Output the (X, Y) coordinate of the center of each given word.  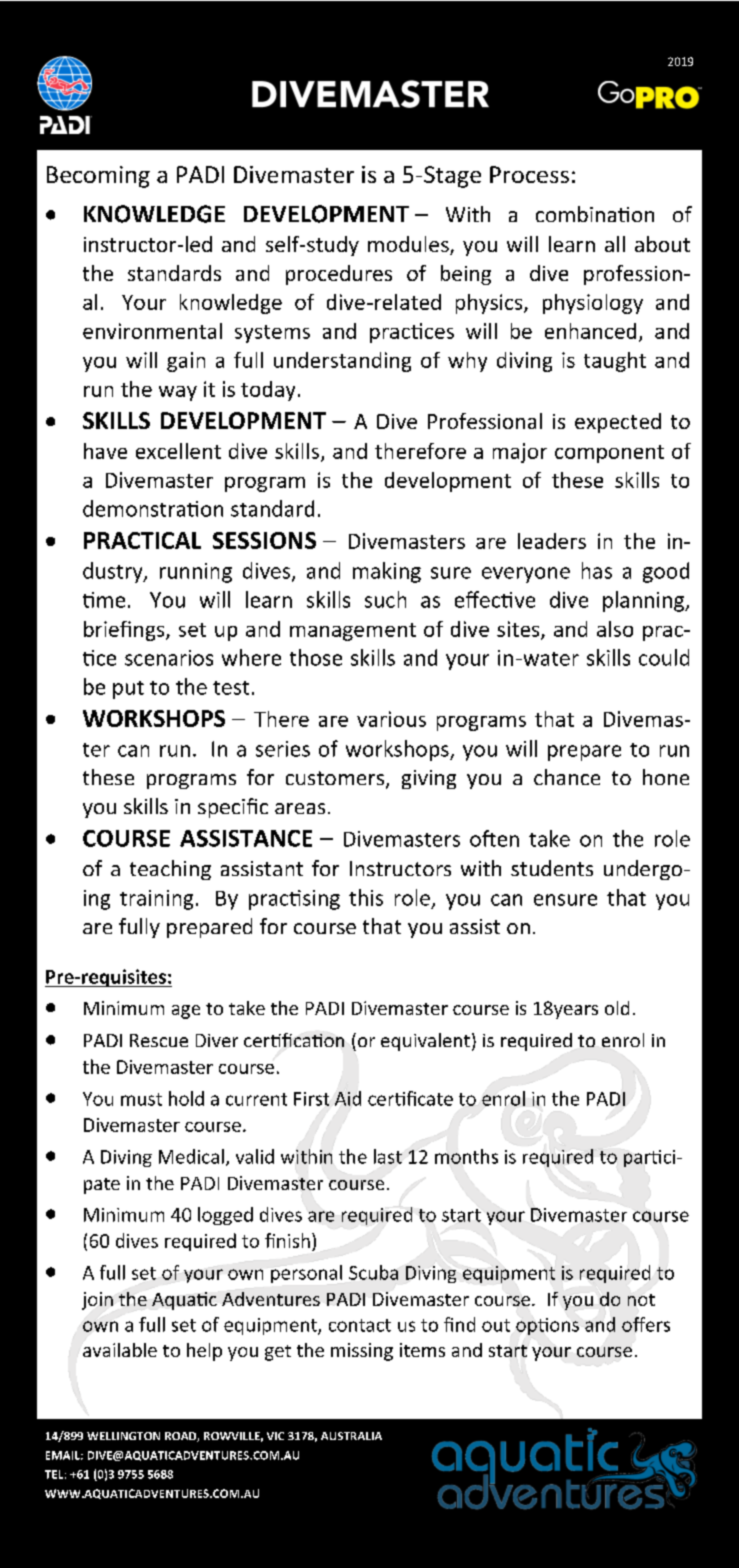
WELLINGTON (123, 1436)
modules (409, 245)
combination (595, 214)
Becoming (98, 177)
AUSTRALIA (351, 1436)
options (547, 1326)
